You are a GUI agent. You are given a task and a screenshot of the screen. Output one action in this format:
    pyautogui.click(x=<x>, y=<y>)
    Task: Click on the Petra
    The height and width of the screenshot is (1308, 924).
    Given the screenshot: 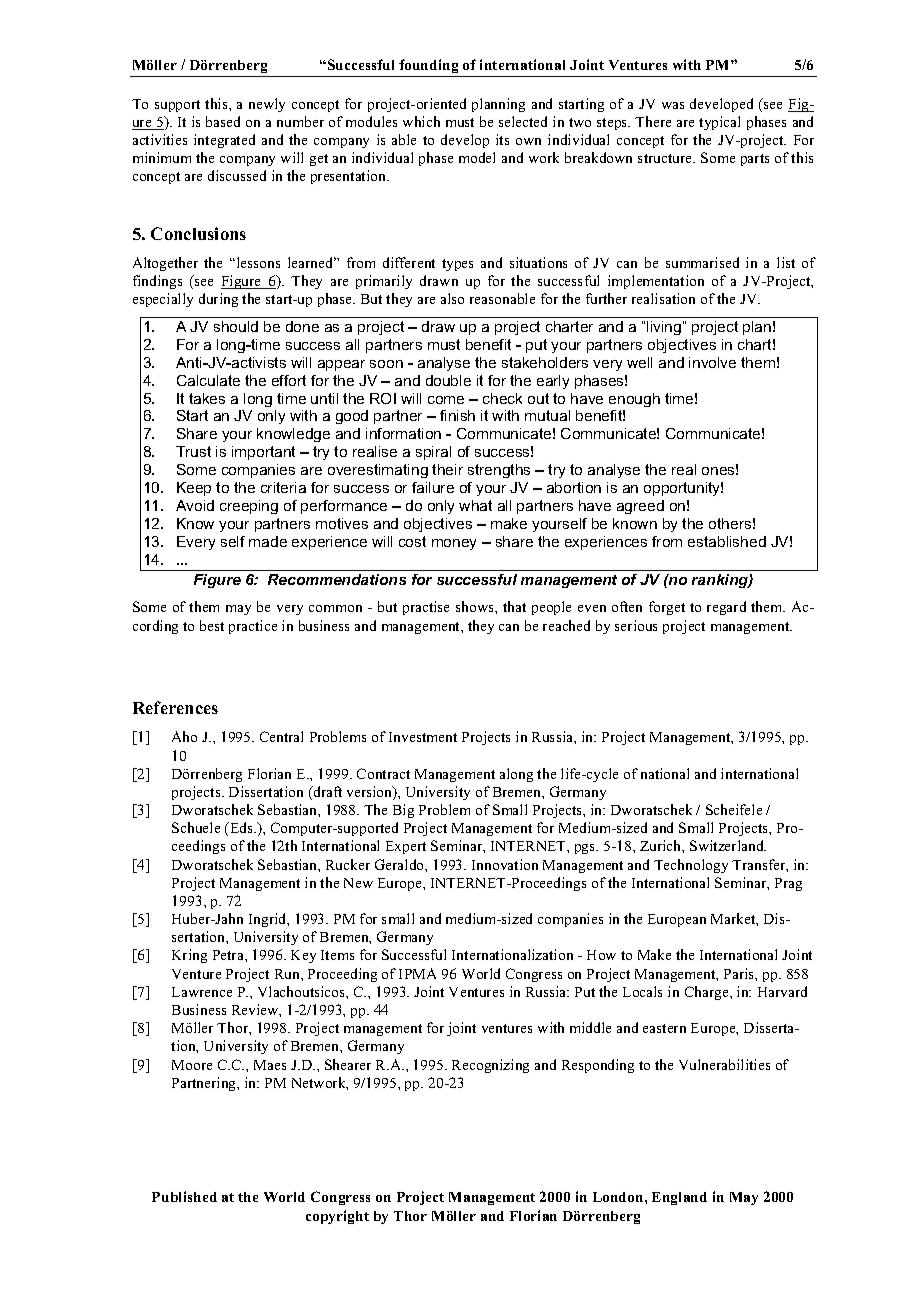 What is the action you would take?
    pyautogui.click(x=229, y=955)
